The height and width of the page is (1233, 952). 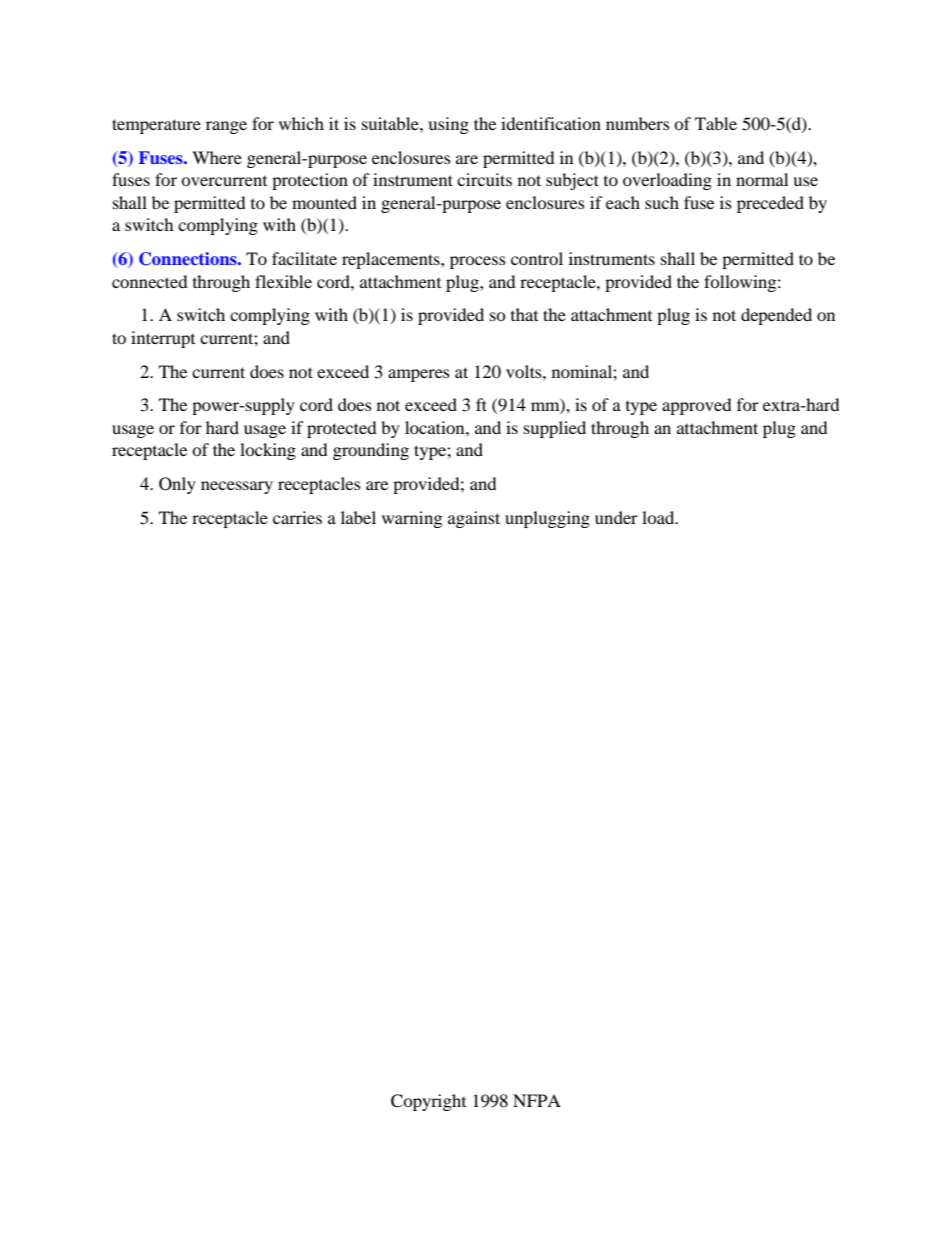 What do you see at coordinates (428, 1102) in the page?
I see `Copyright` at bounding box center [428, 1102].
